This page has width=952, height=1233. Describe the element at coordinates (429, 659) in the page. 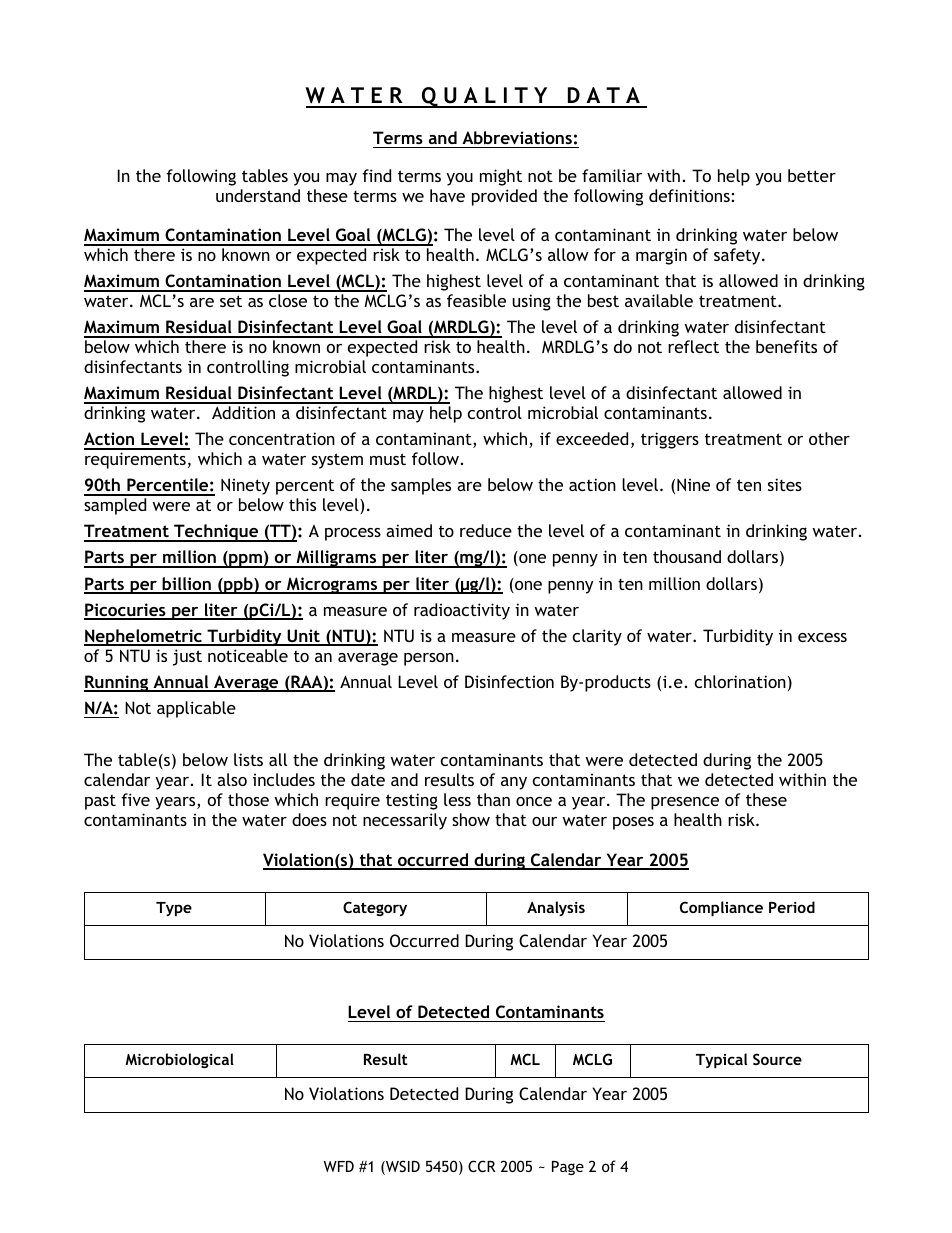

I see `person` at that location.
